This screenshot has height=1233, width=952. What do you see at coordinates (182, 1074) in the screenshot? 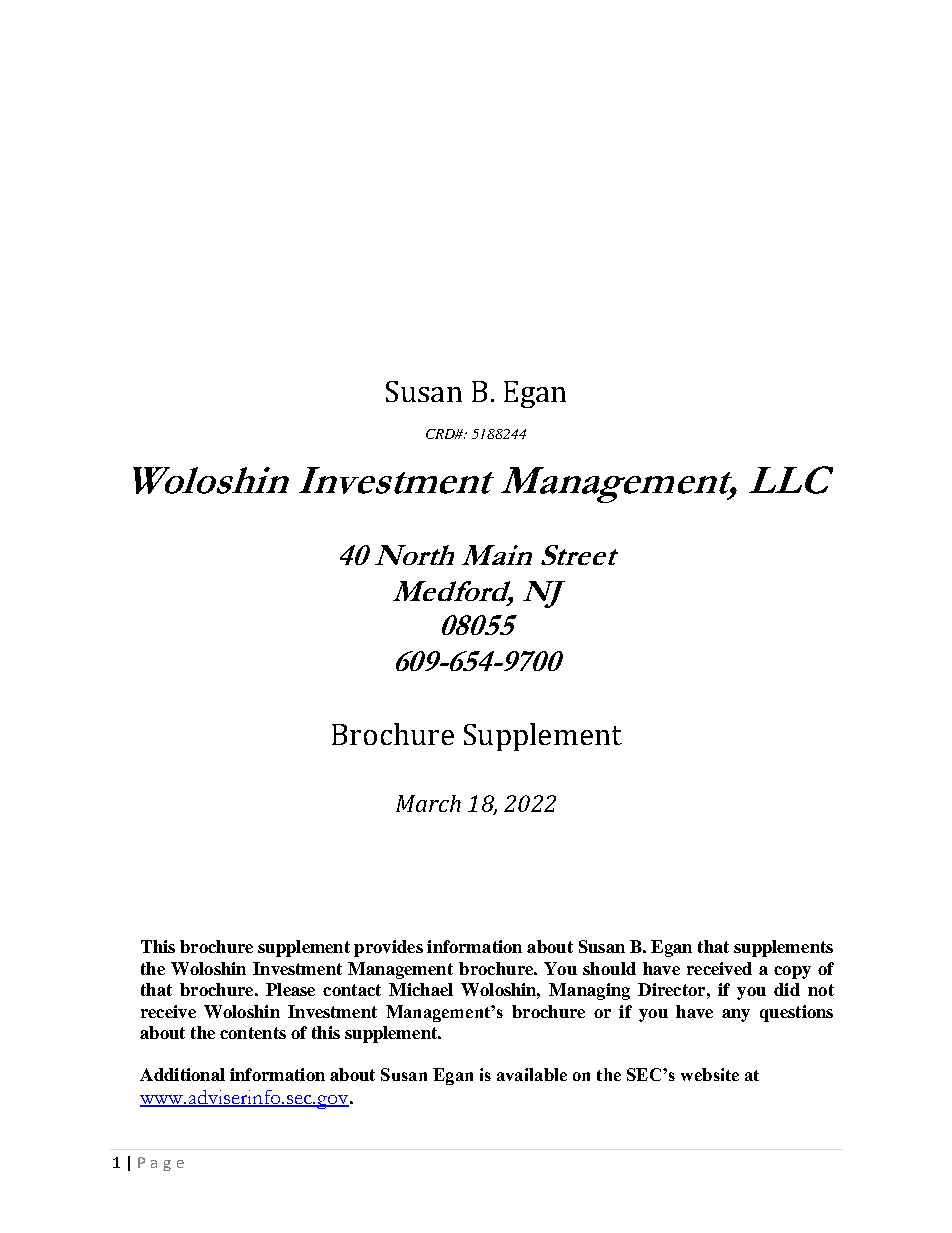
I see `Additional` at bounding box center [182, 1074].
